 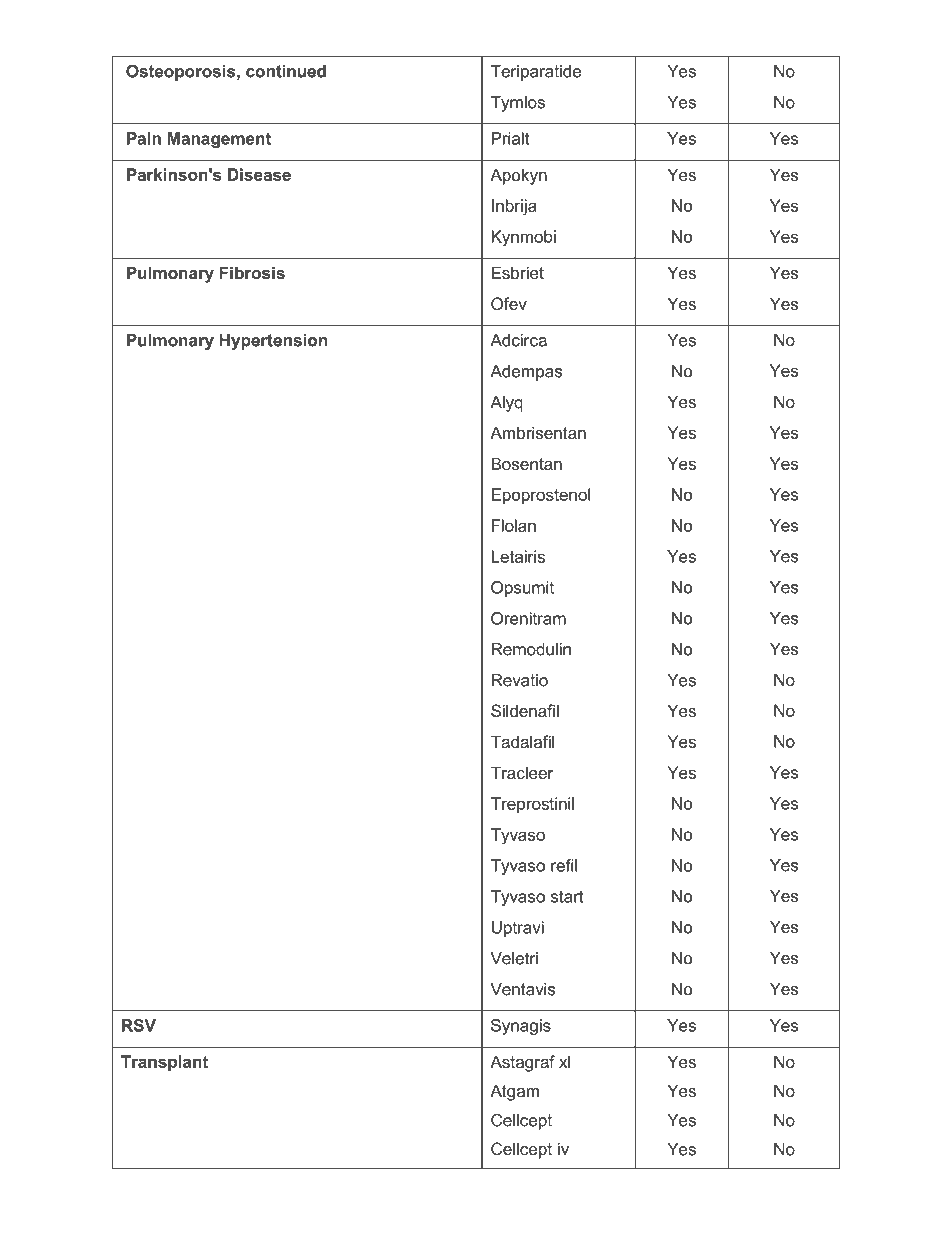 I want to click on Hypertension, so click(x=273, y=342).
